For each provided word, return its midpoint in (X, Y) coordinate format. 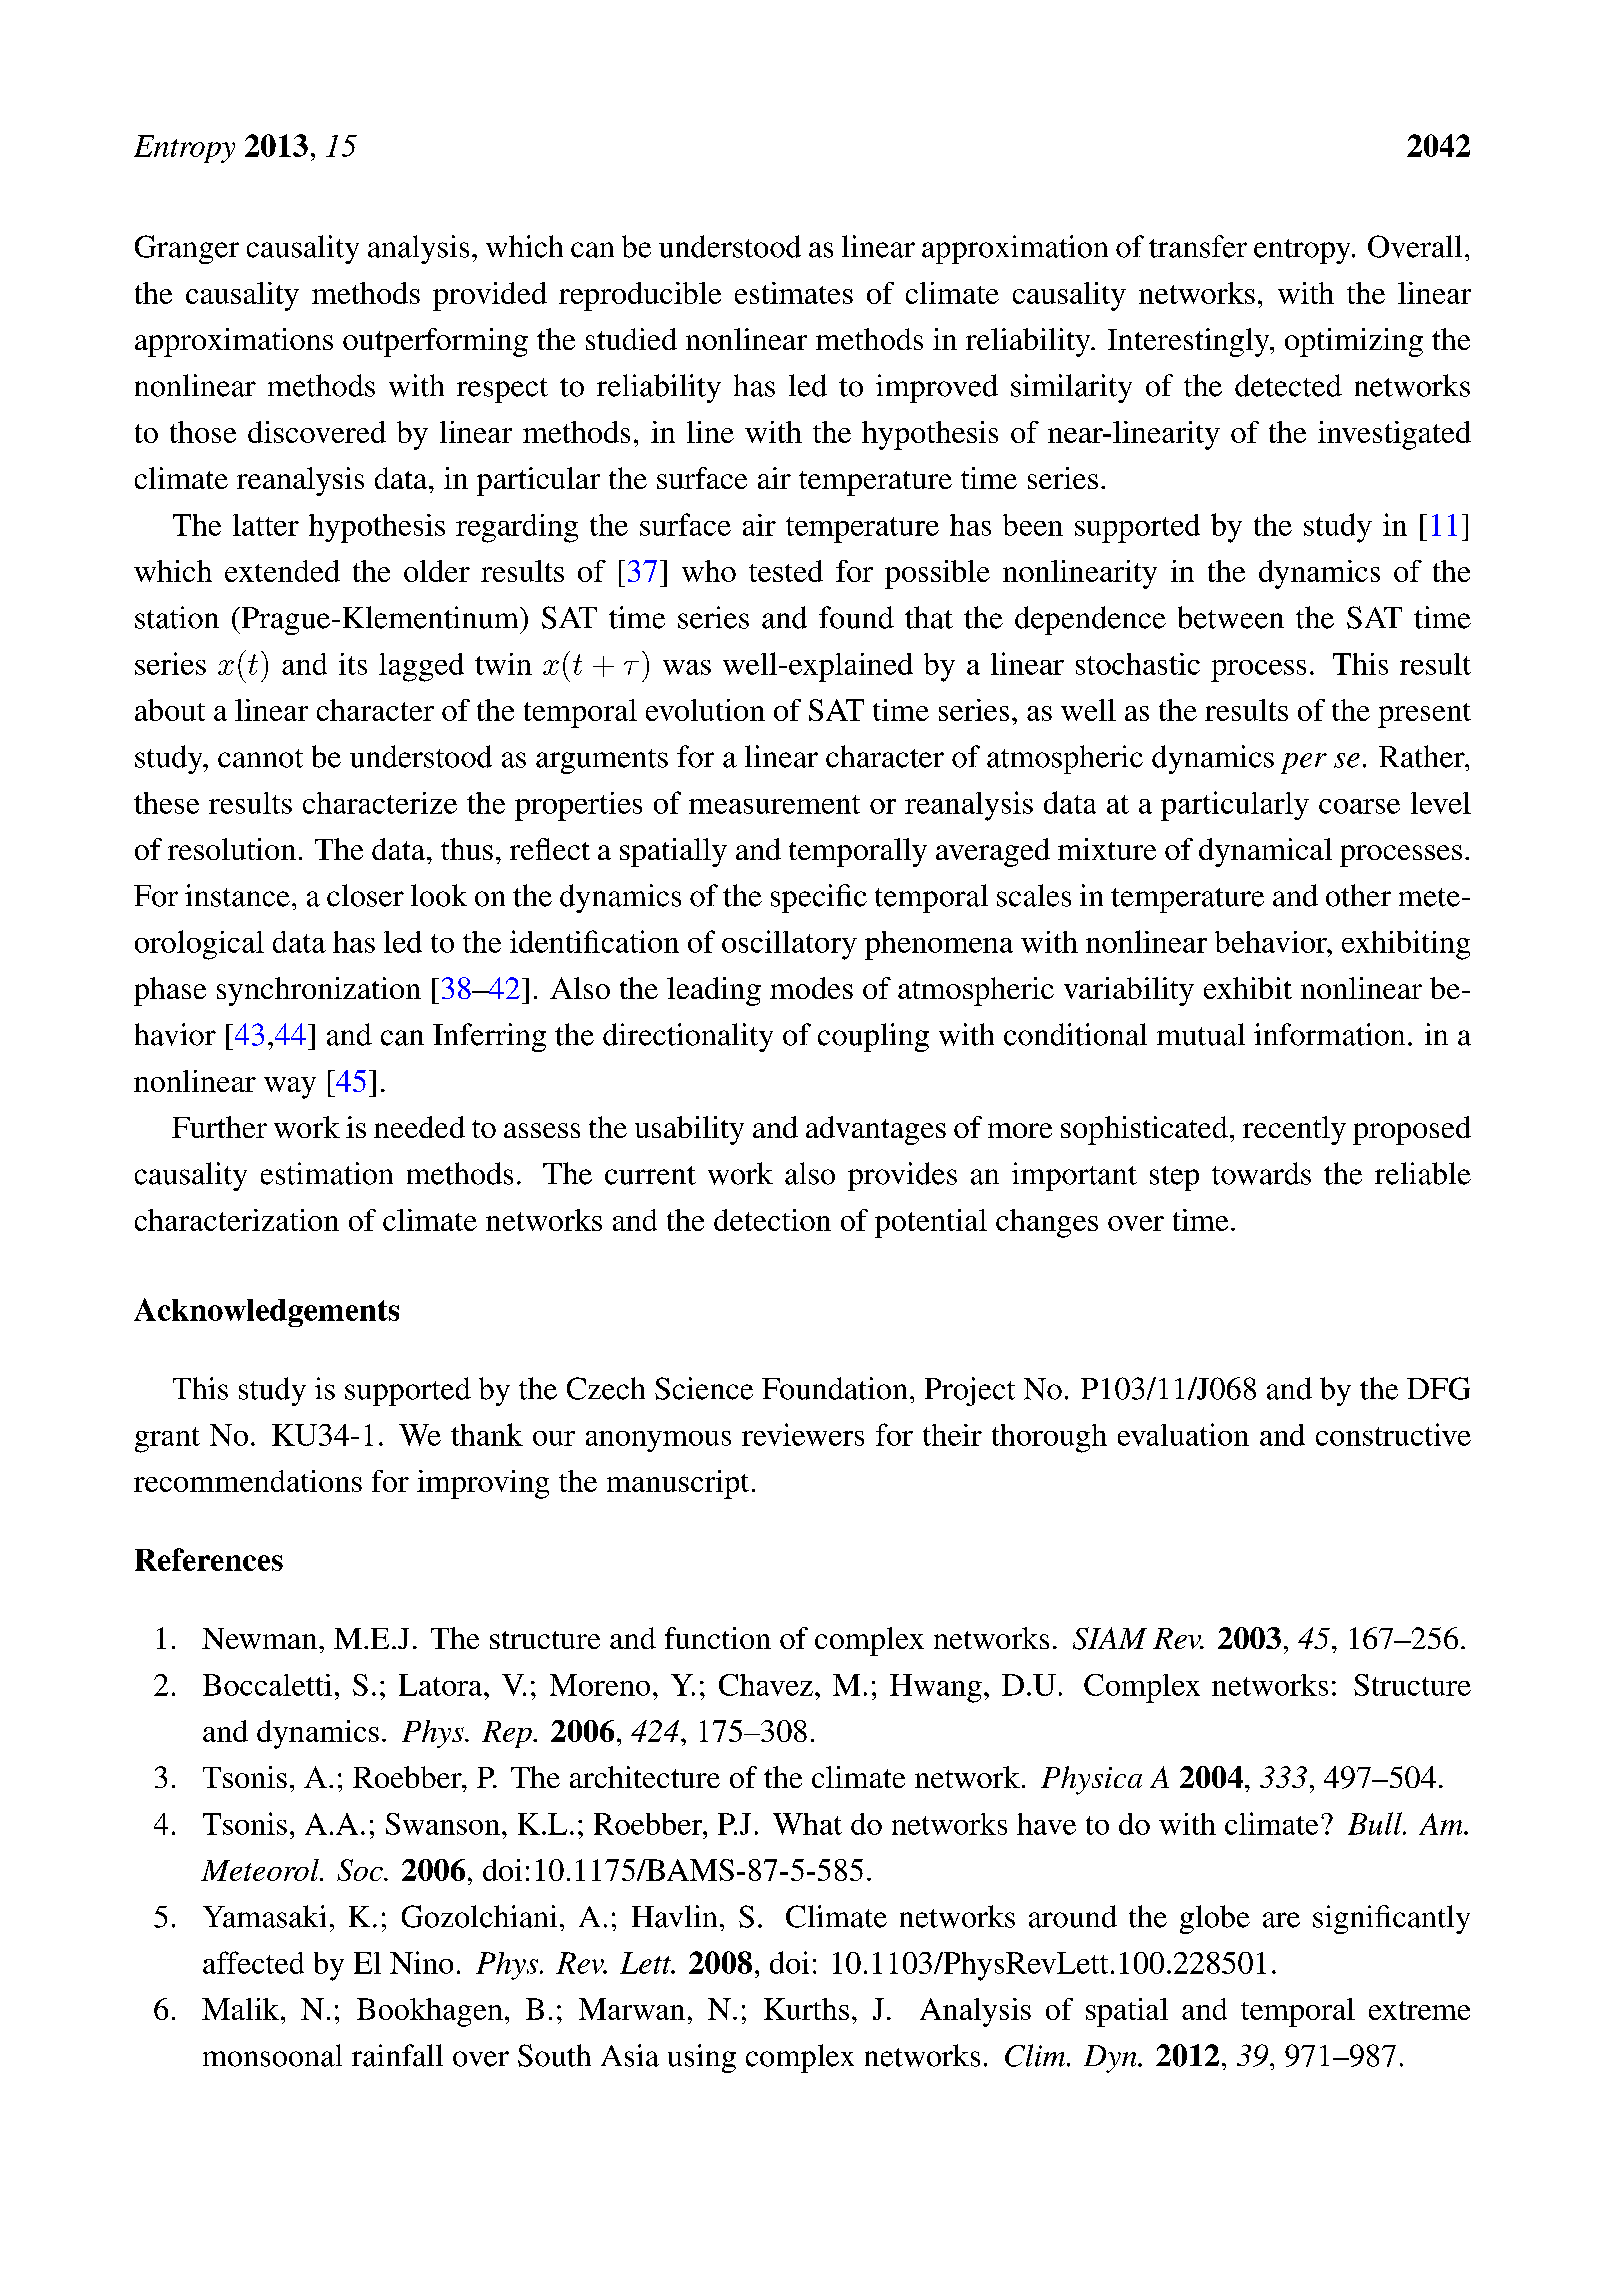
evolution (705, 710)
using (702, 2058)
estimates (794, 293)
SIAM (1110, 1638)
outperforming (435, 342)
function (718, 1638)
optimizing (1354, 342)
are (1281, 1920)
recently (1294, 1130)
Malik (242, 2009)
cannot (260, 758)
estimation (327, 1173)
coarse (1359, 806)
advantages (876, 1130)
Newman (259, 1638)
